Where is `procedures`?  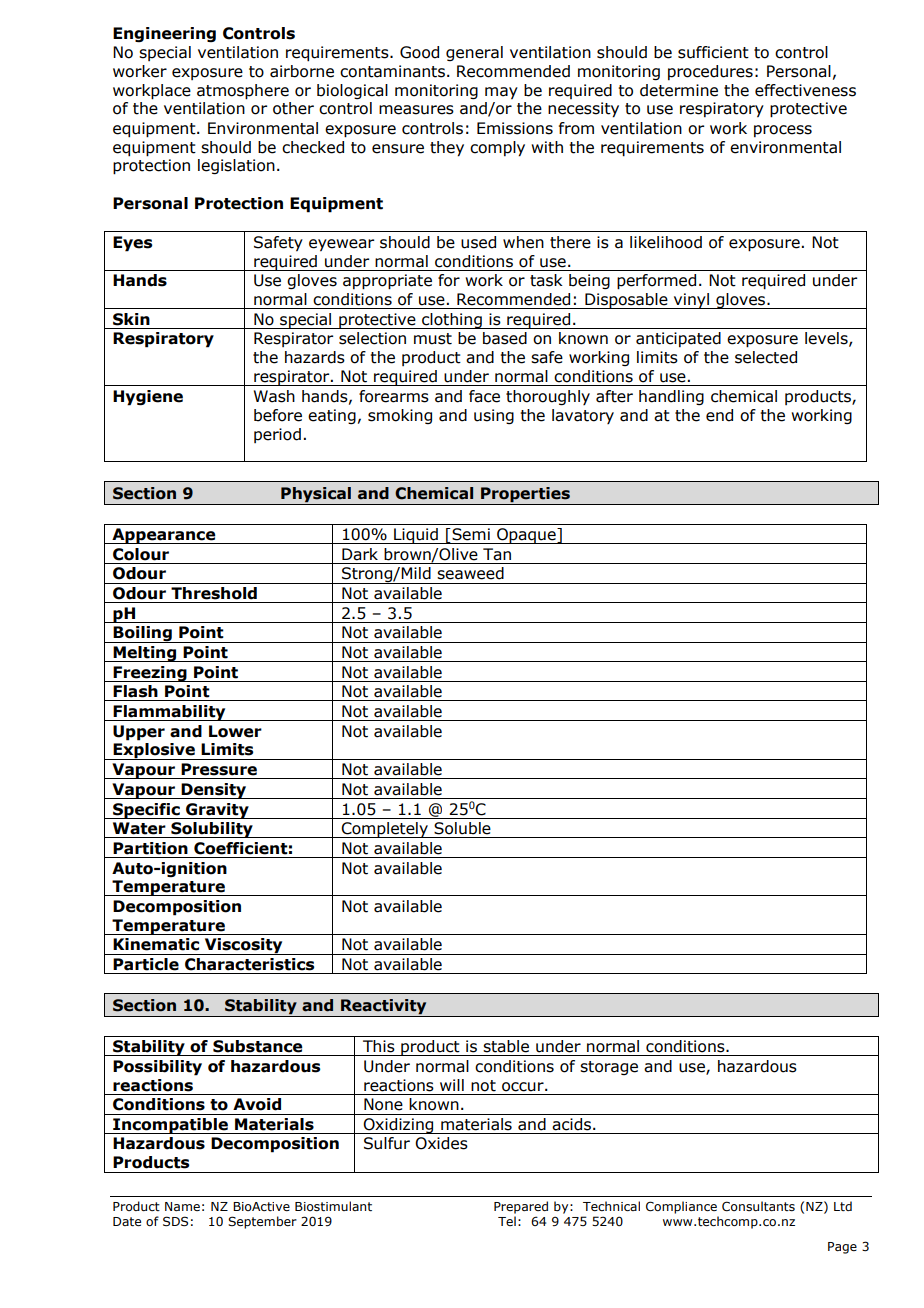
procedures is located at coordinates (710, 72).
